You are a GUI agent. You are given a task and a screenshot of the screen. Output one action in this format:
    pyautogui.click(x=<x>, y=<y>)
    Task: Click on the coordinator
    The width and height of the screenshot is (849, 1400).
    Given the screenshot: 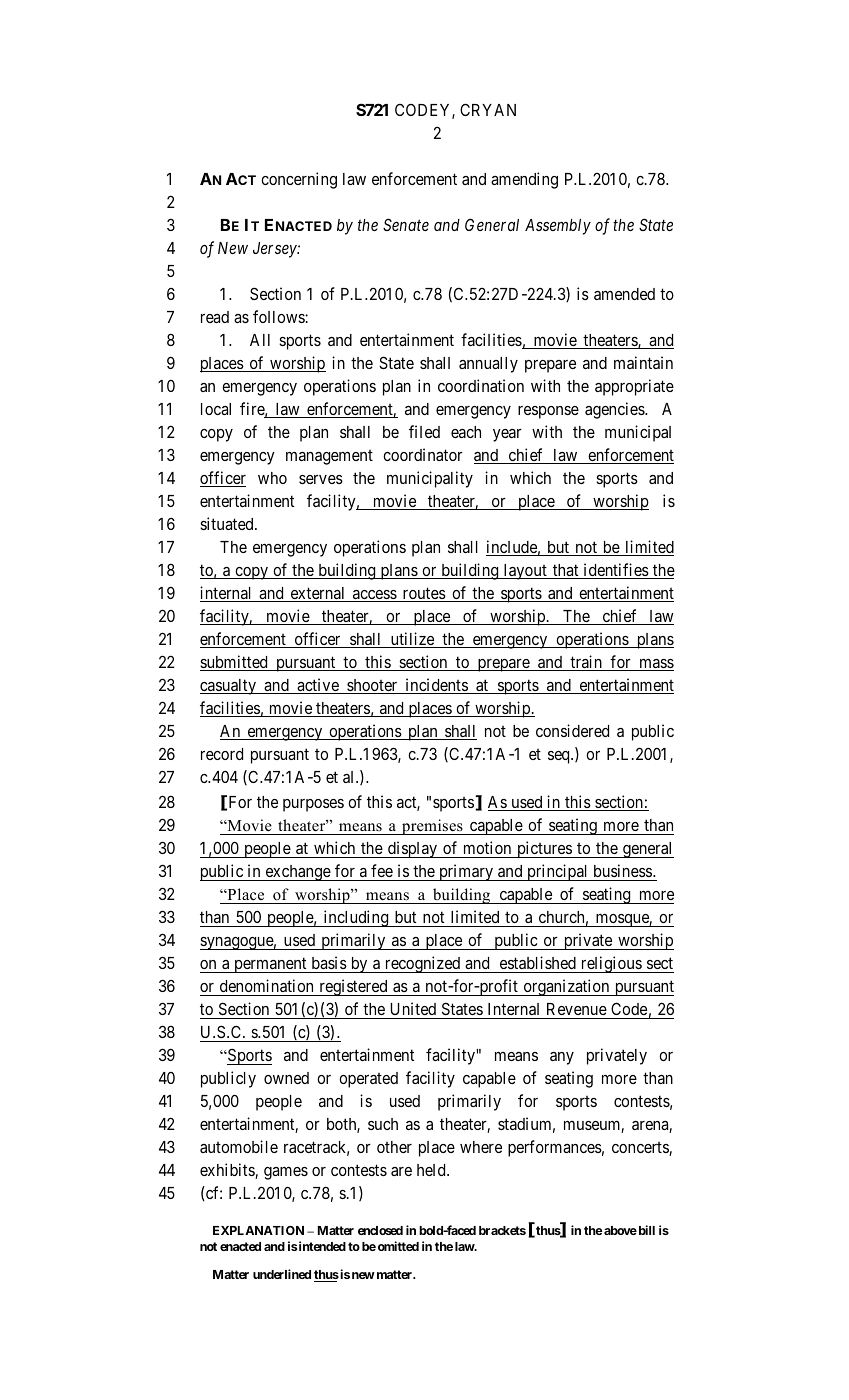 What is the action you would take?
    pyautogui.click(x=423, y=454)
